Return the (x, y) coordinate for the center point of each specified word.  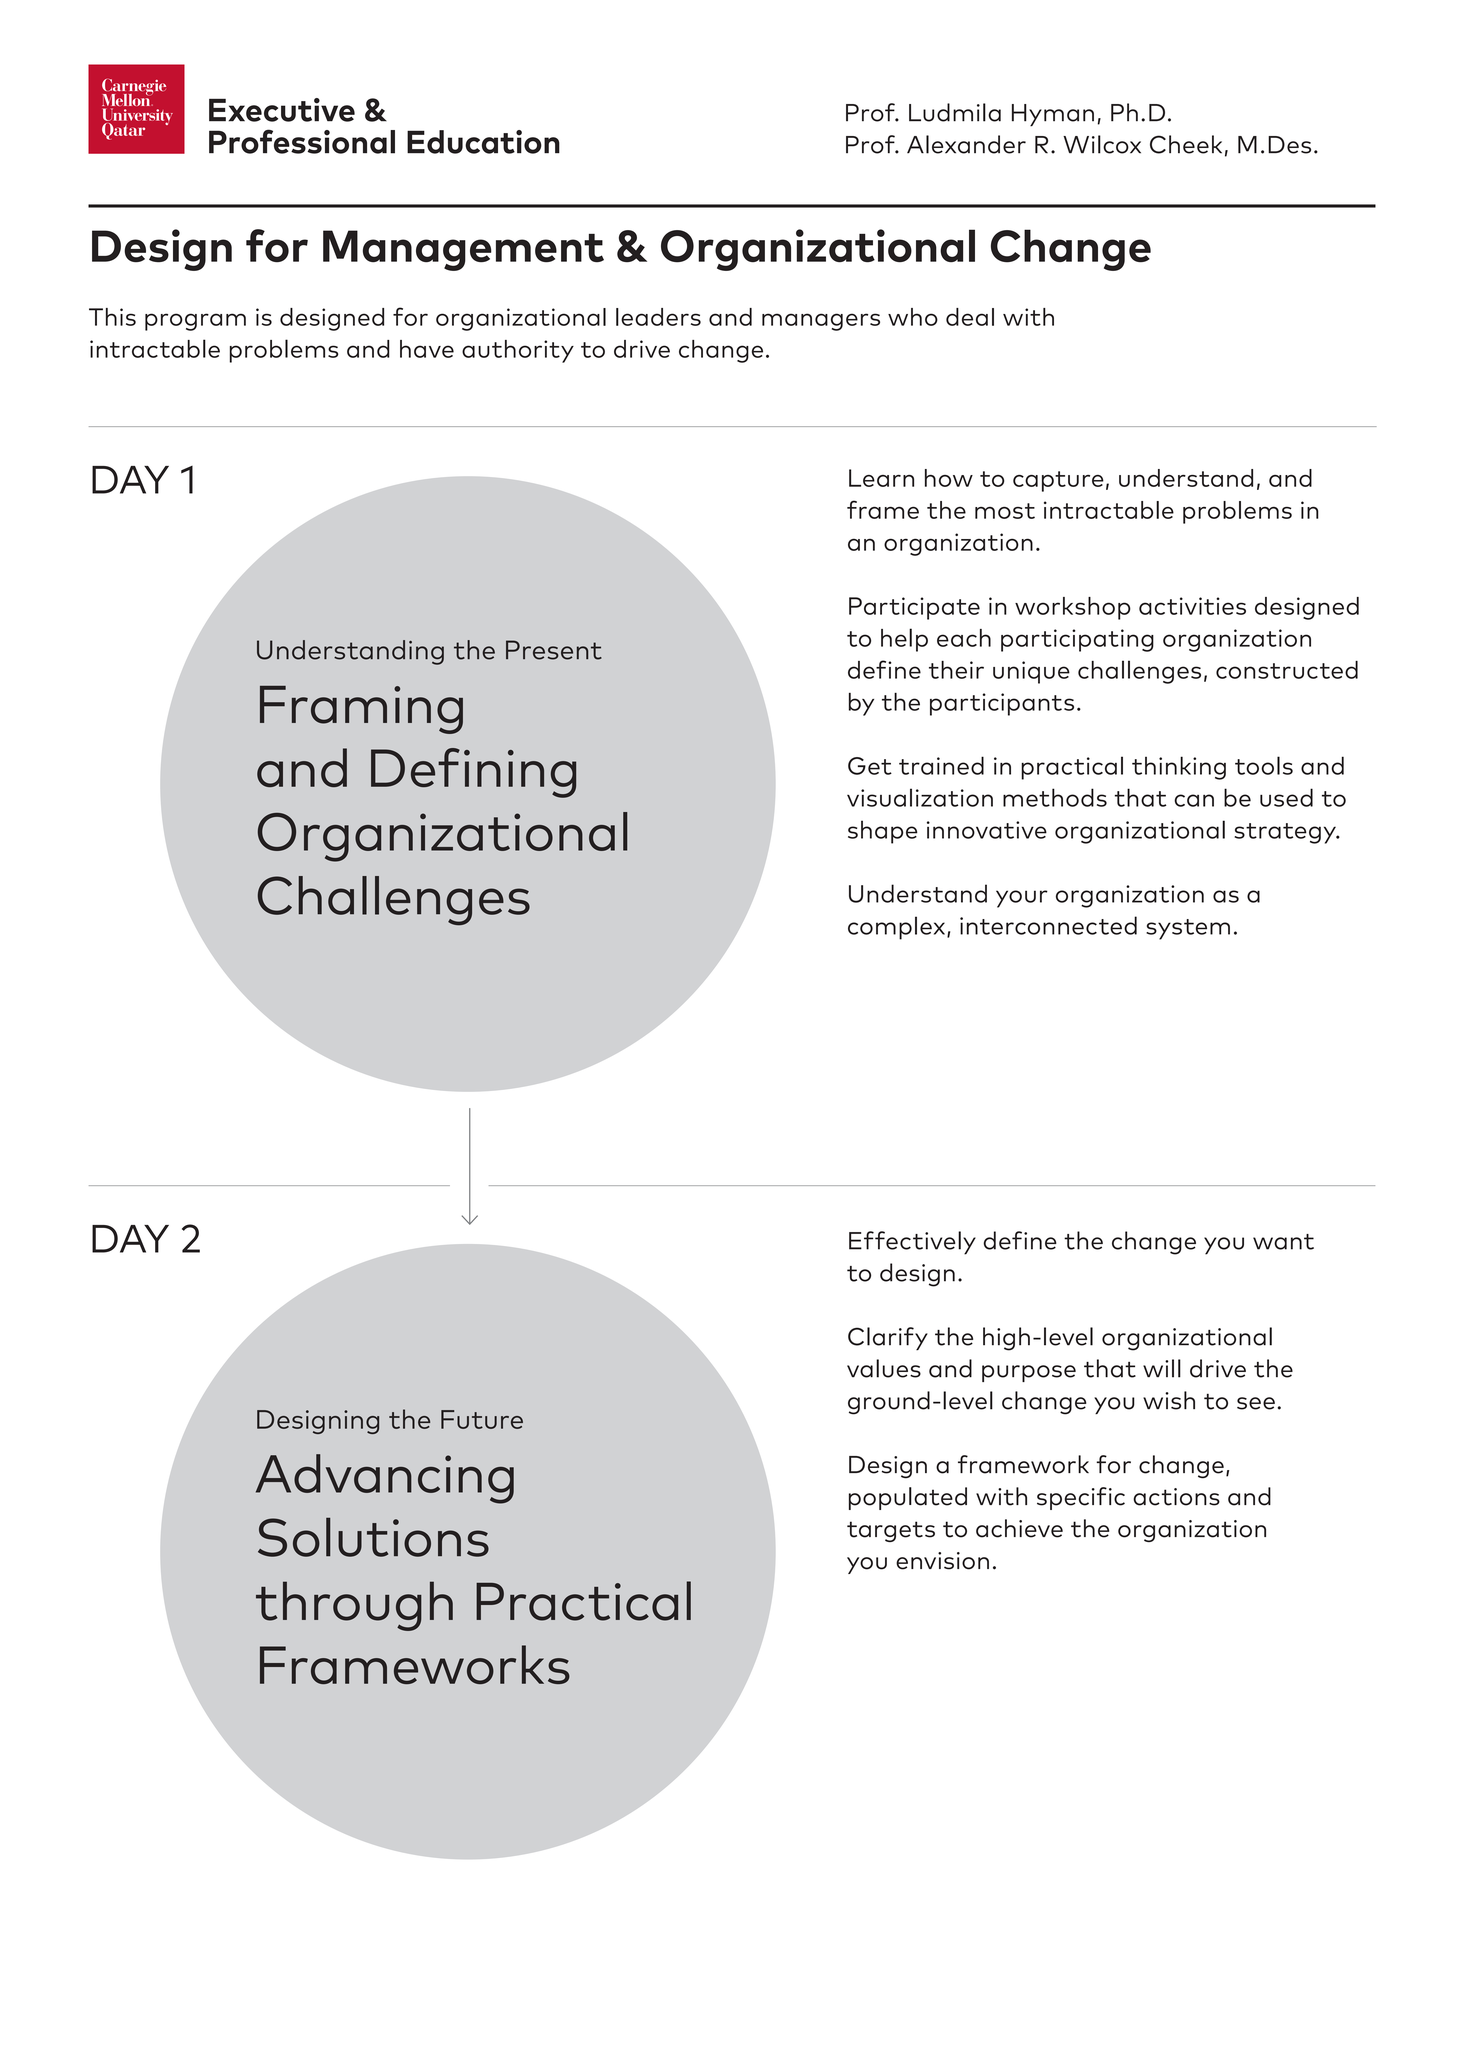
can (1194, 800)
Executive (282, 110)
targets (891, 1531)
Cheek (1186, 144)
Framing (361, 710)
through (354, 1606)
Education (483, 142)
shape (883, 832)
